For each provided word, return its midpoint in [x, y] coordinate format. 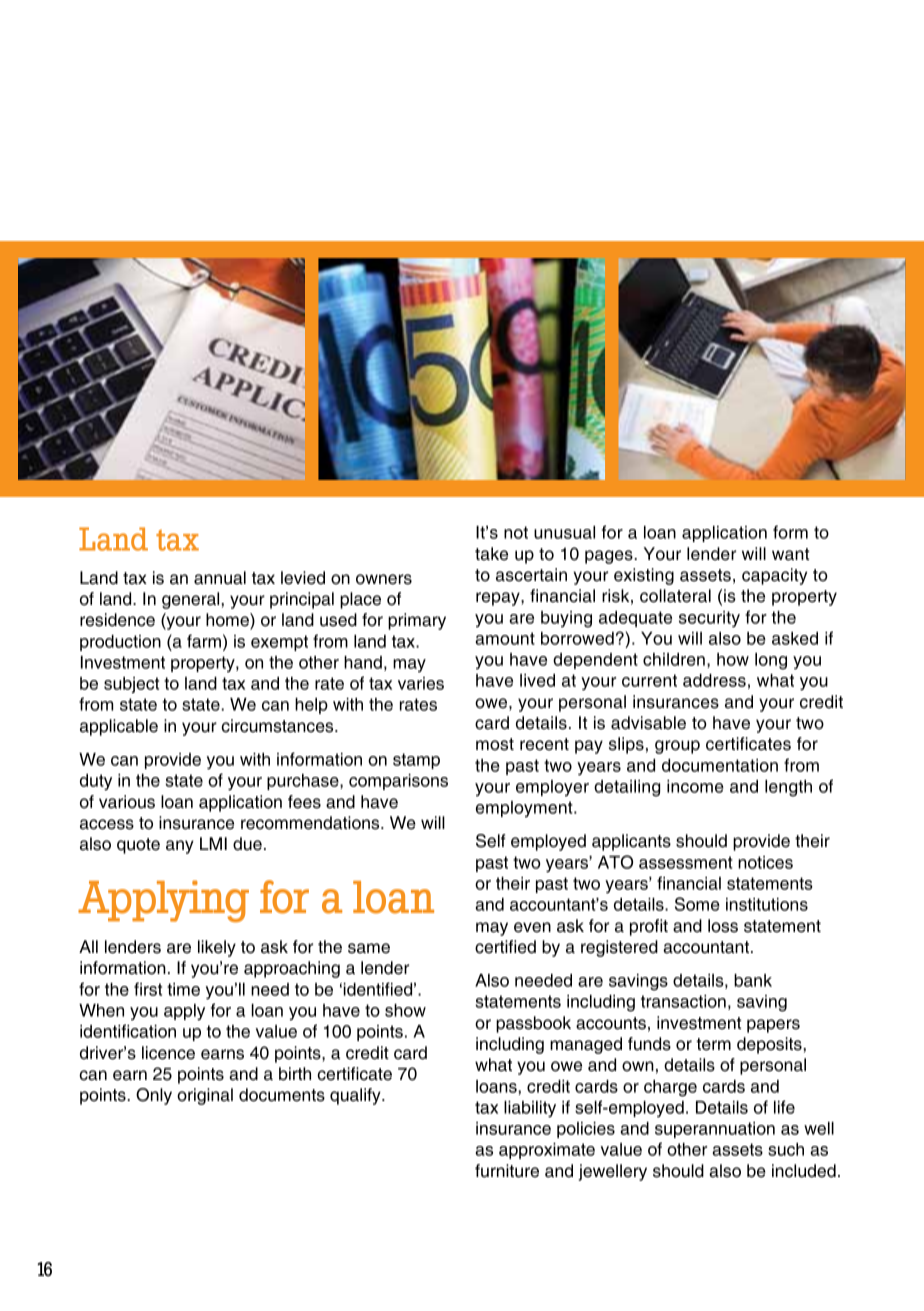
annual [220, 578]
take [491, 554]
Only [154, 1096]
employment [525, 809]
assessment [686, 862]
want [791, 554]
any [180, 847]
